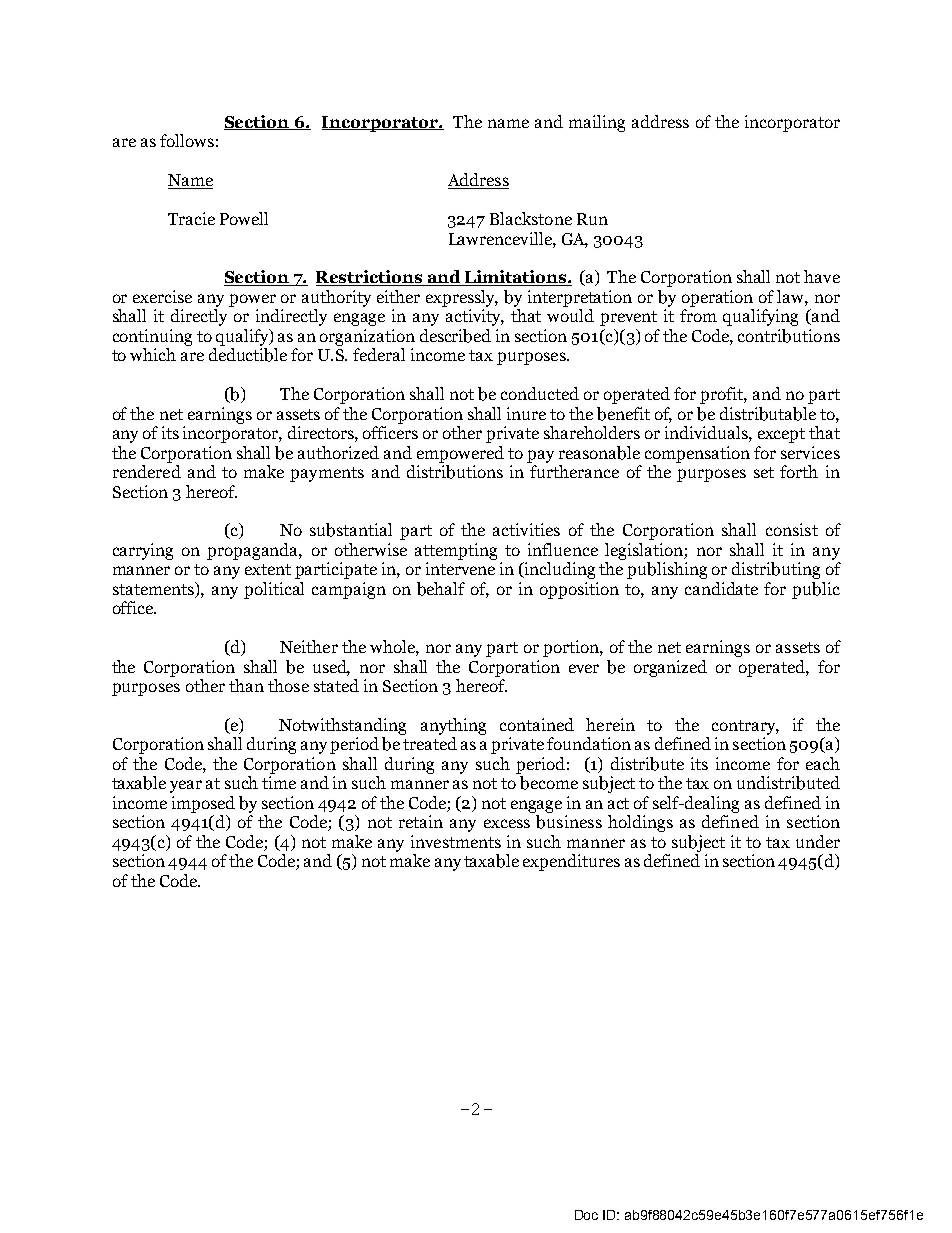 Image resolution: width=952 pixels, height=1233 pixels. Describe the element at coordinates (531, 218) in the screenshot. I see `Blackstone` at that location.
